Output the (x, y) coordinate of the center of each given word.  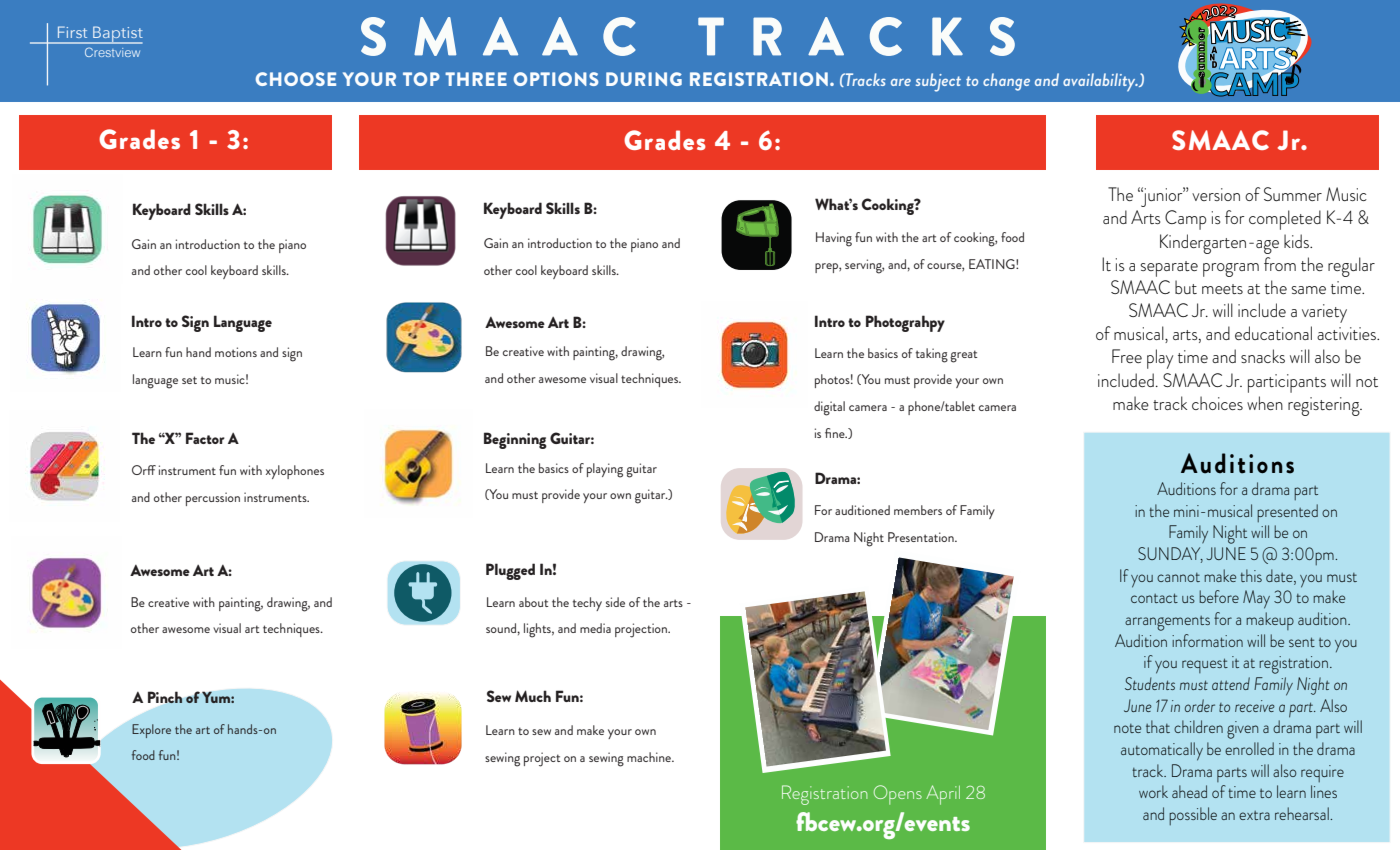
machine (650, 757)
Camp (1185, 220)
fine (836, 433)
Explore (151, 731)
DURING (644, 79)
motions (236, 352)
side (615, 602)
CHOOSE (296, 79)
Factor (205, 438)
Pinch (165, 697)
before (1219, 596)
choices (1217, 403)
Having (834, 239)
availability (1100, 82)
